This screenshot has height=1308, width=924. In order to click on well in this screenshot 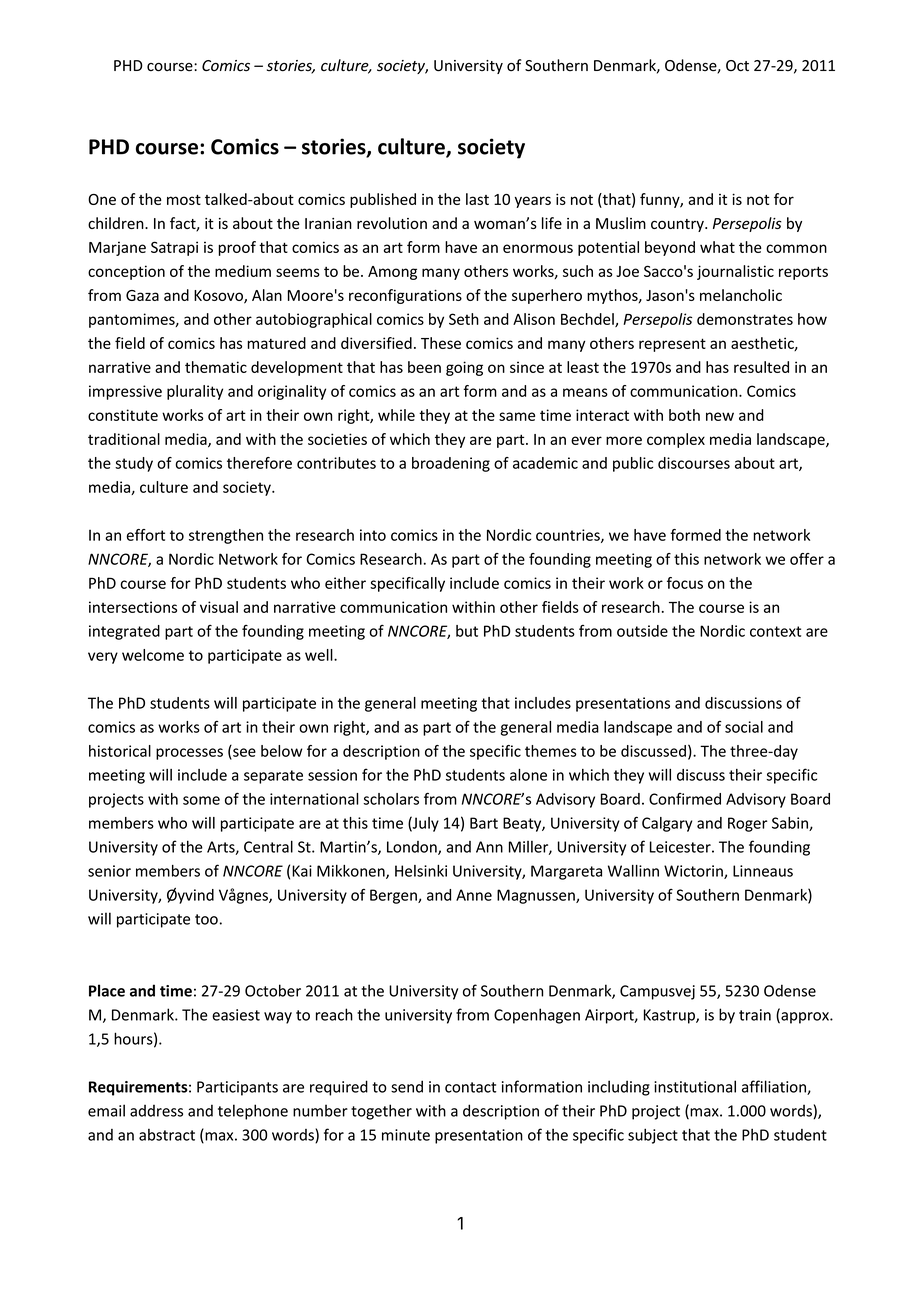, I will do `click(320, 655)`.
